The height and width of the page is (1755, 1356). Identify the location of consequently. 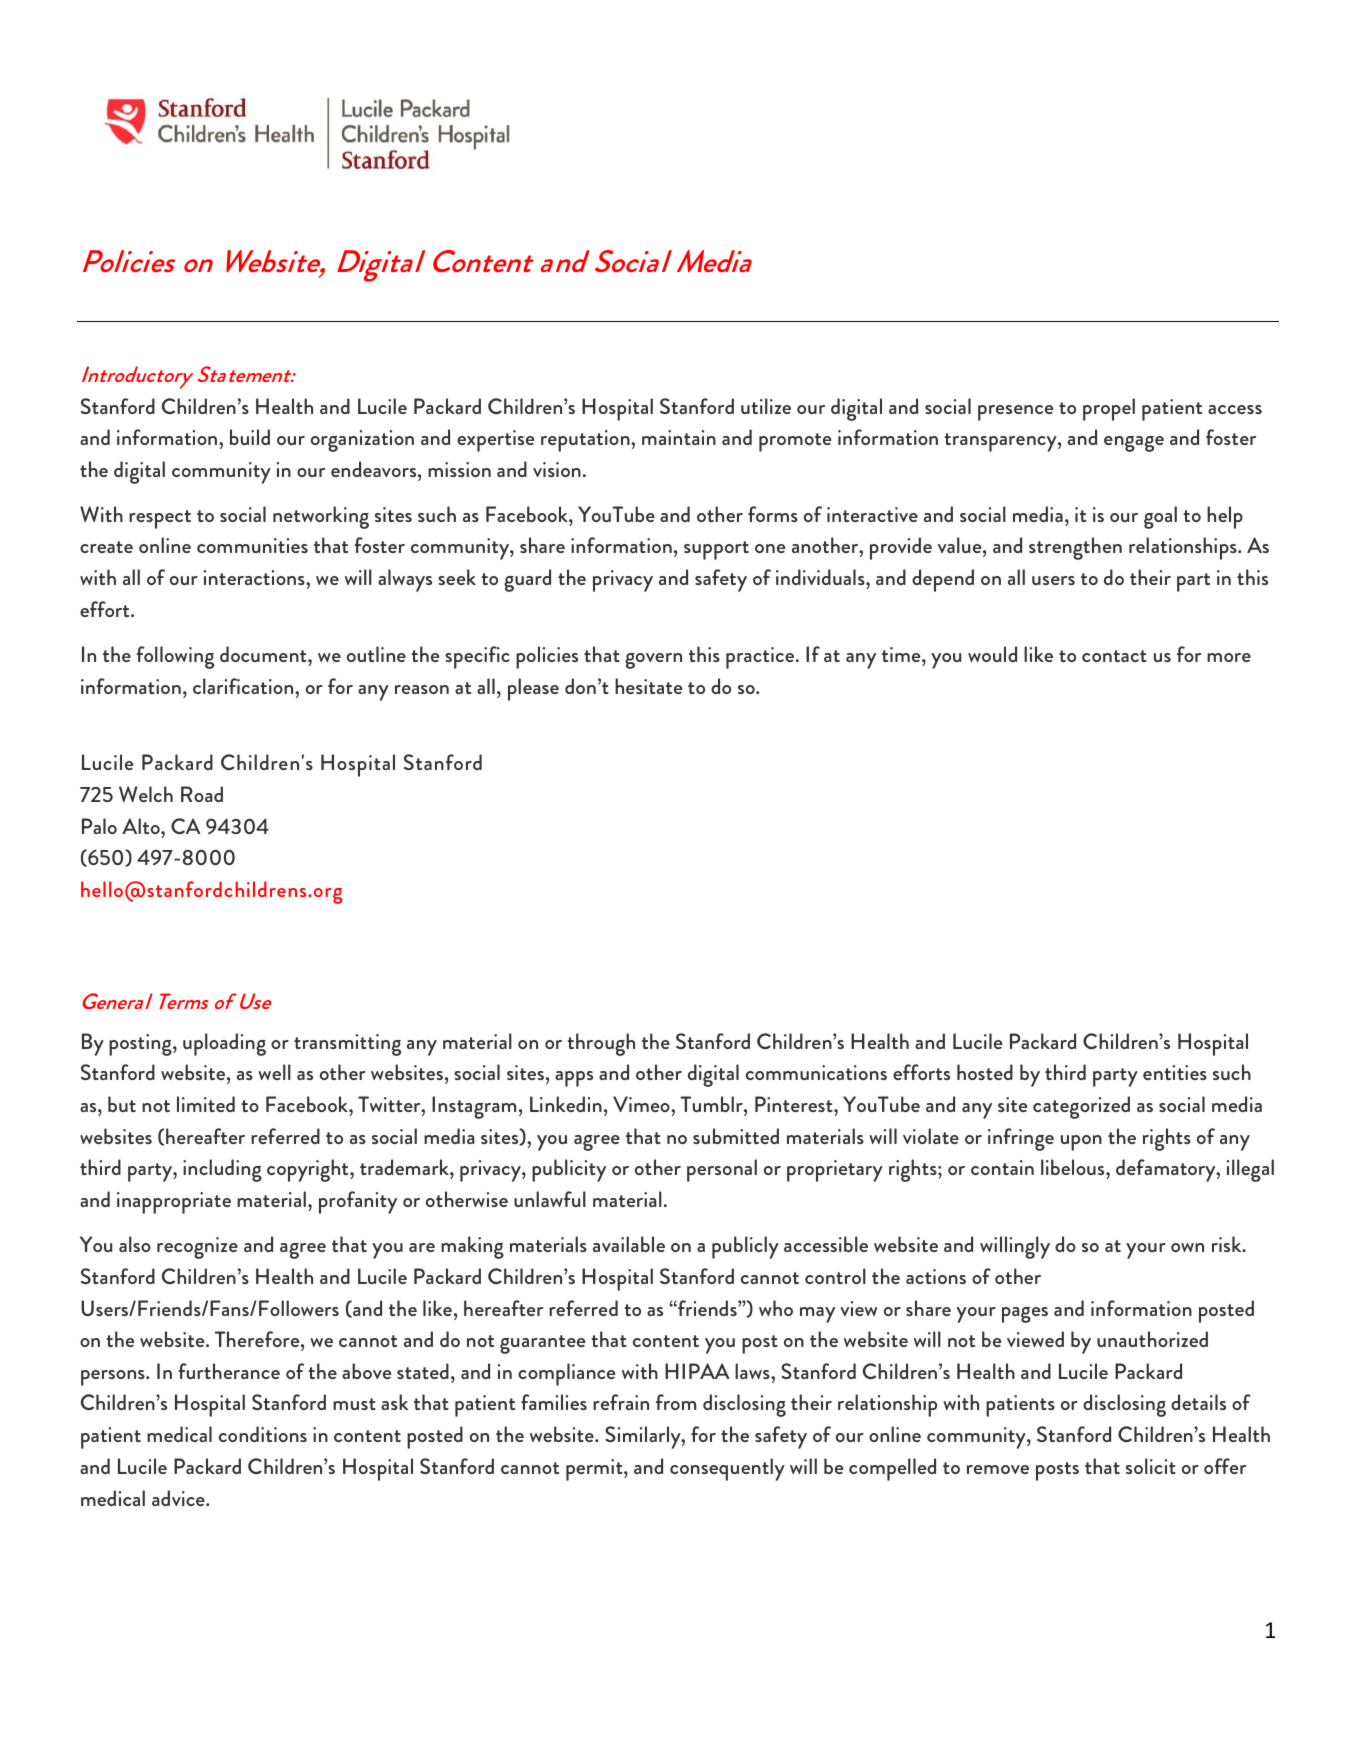
(727, 1469).
